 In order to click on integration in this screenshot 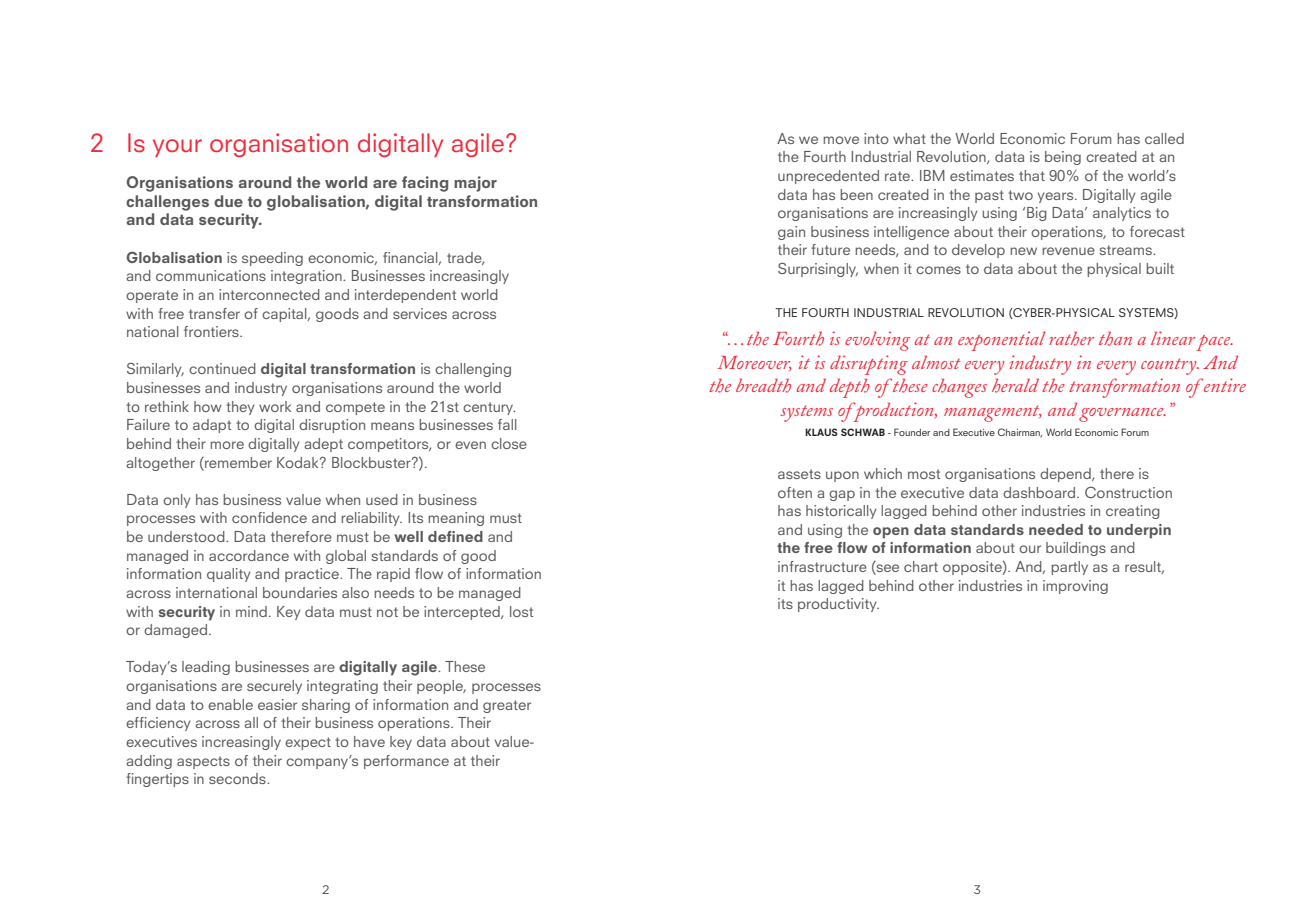, I will do `click(307, 277)`.
